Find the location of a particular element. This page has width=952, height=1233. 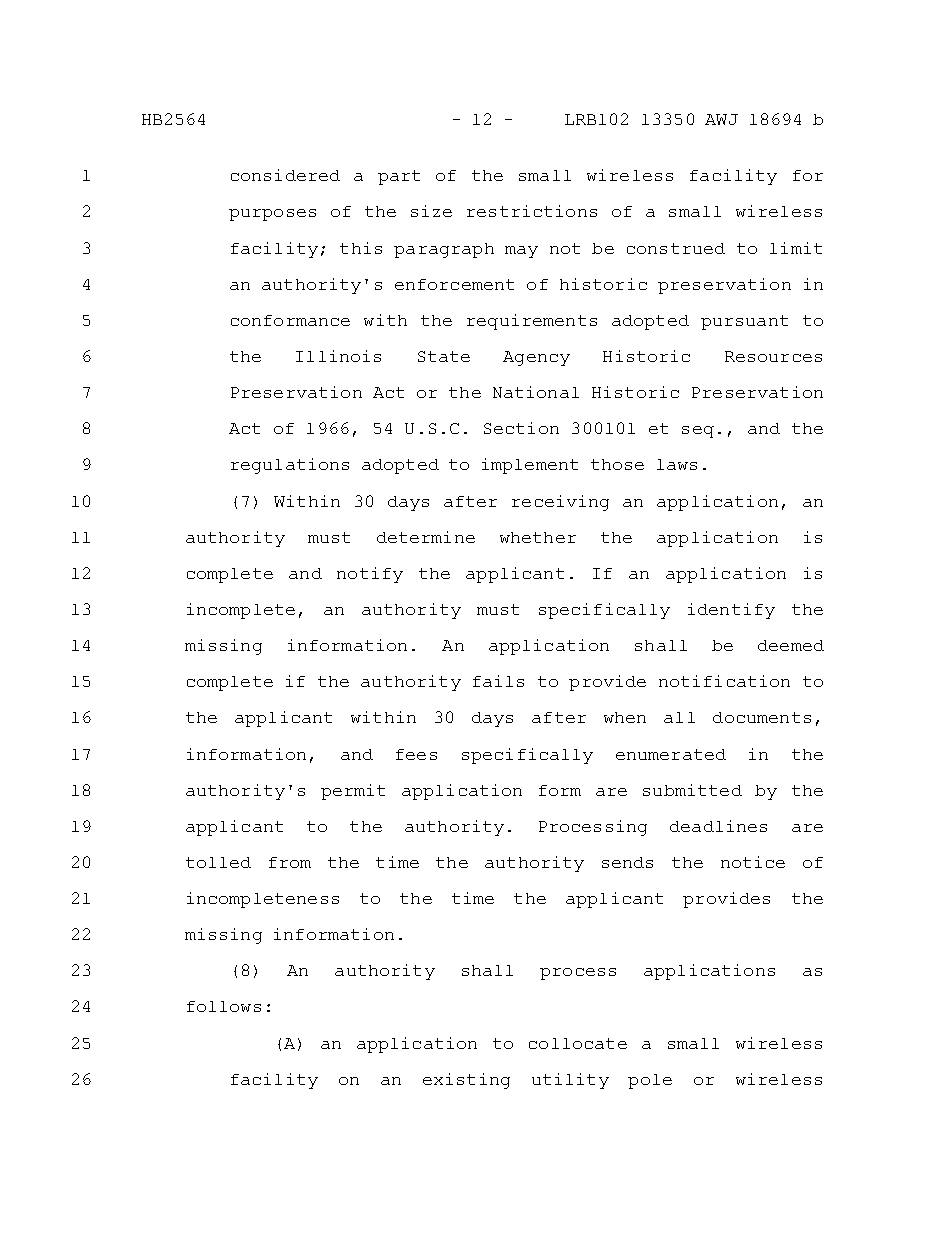

utility is located at coordinates (570, 1081).
